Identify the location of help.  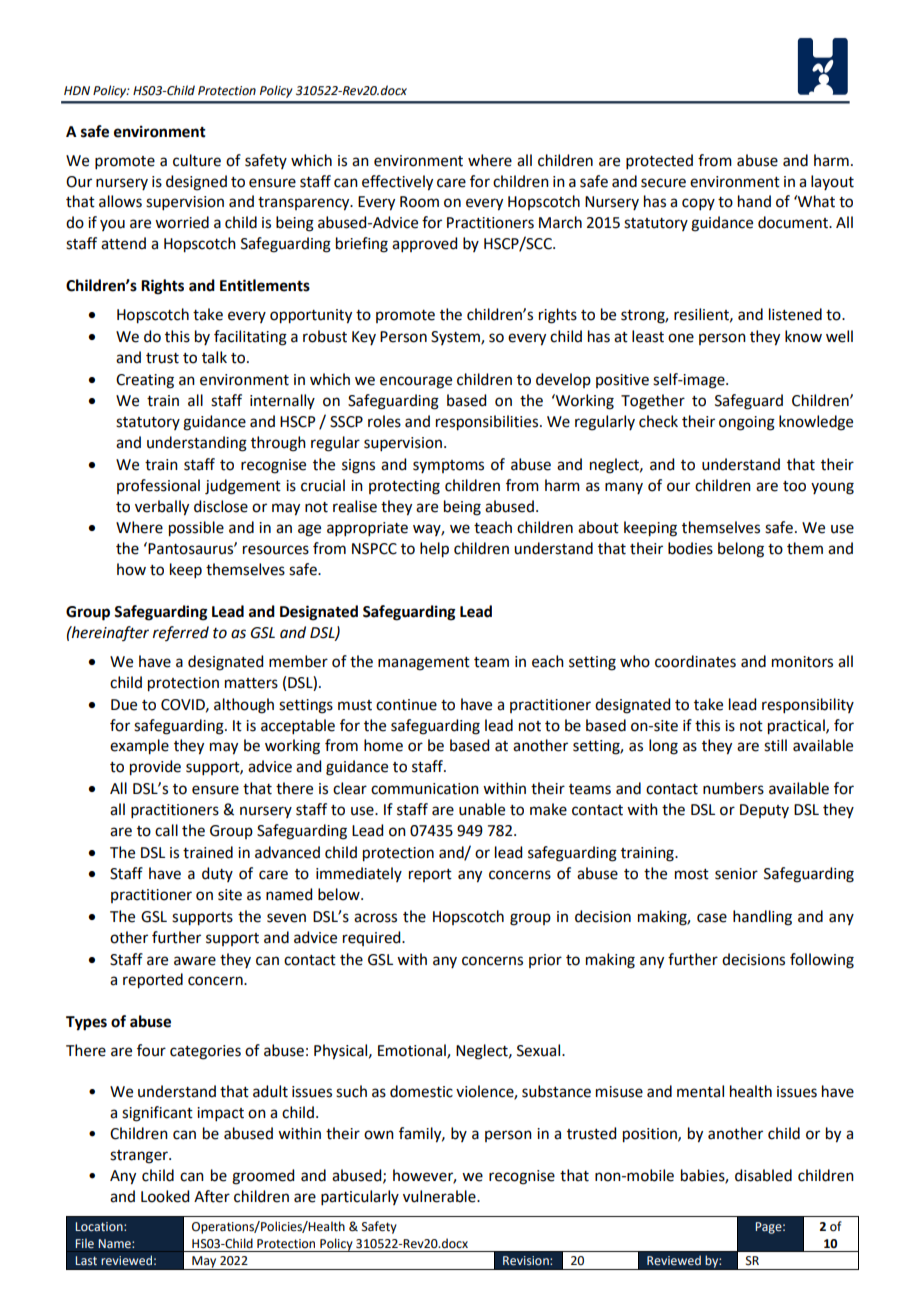
(434, 550).
